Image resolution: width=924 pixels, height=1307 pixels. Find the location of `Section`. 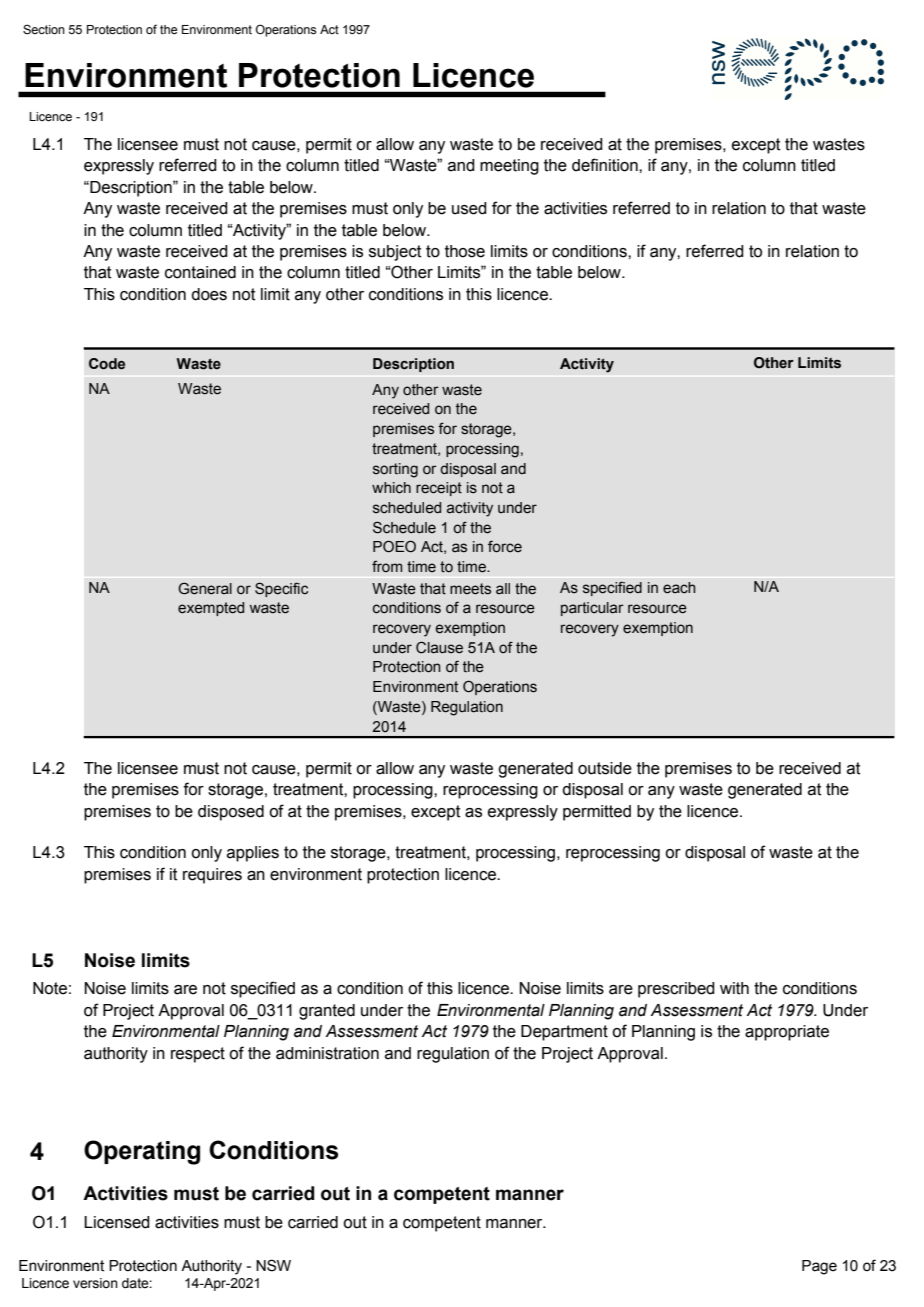

Section is located at coordinates (44, 29).
